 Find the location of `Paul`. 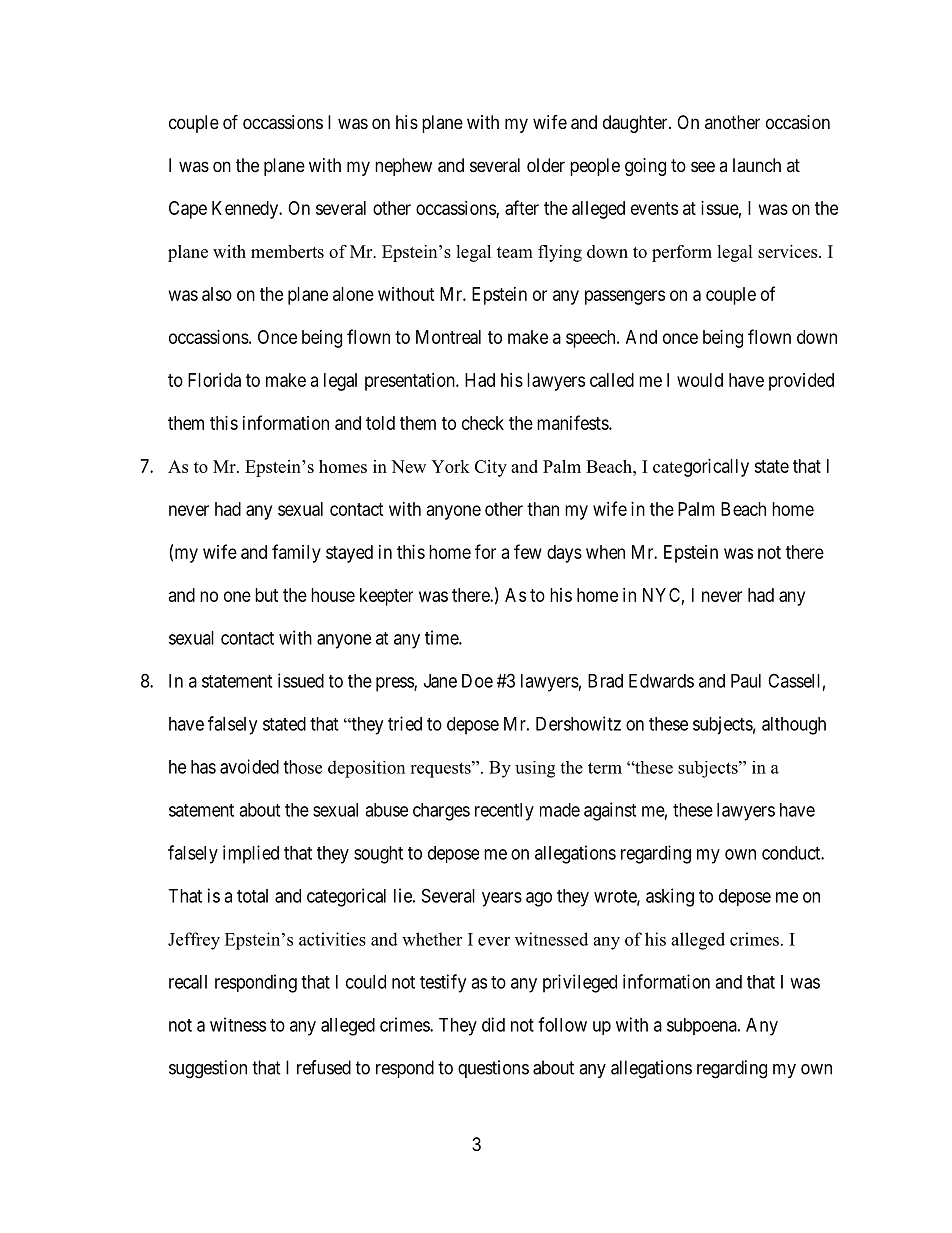

Paul is located at coordinates (746, 681).
